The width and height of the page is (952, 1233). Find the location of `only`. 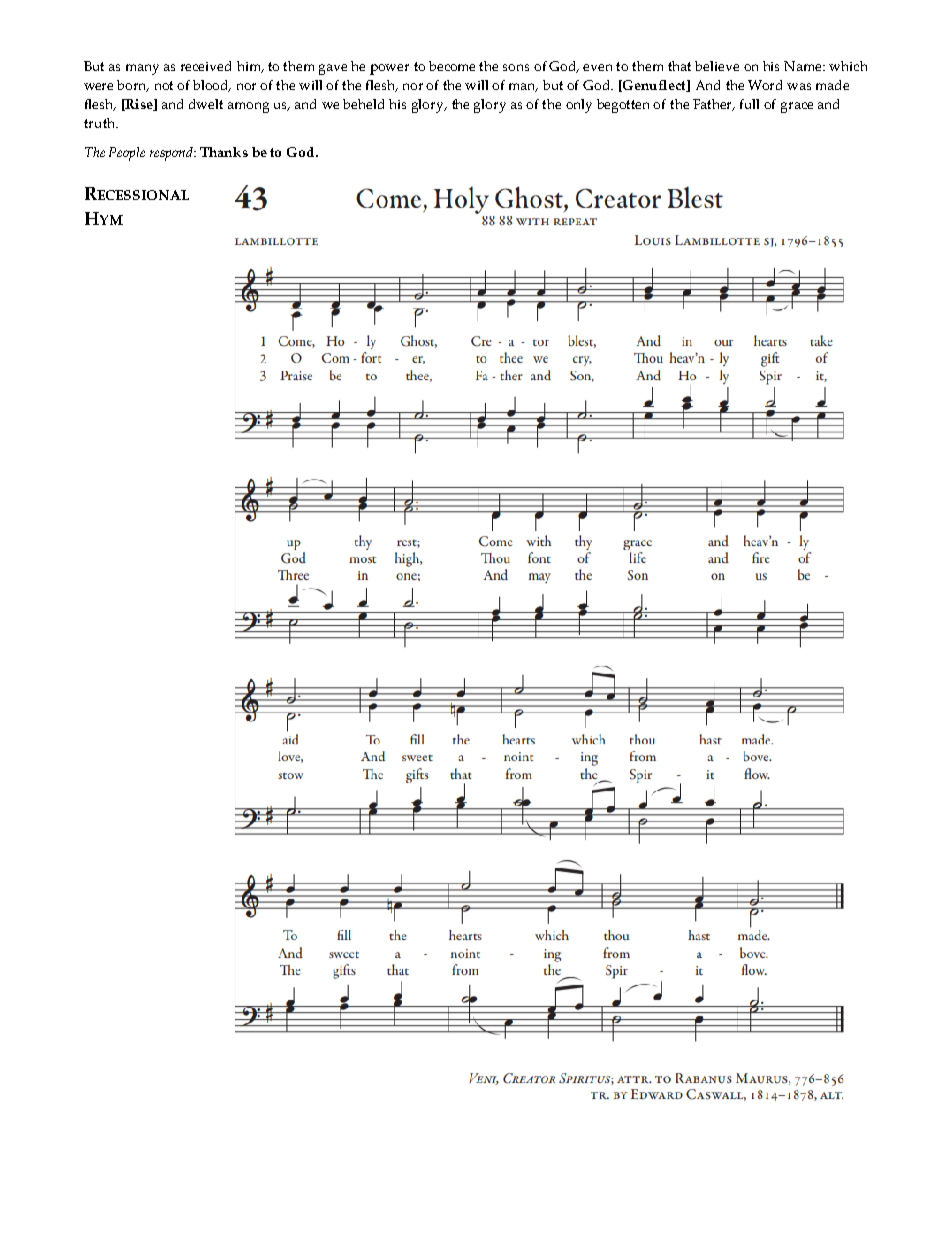

only is located at coordinates (579, 106).
